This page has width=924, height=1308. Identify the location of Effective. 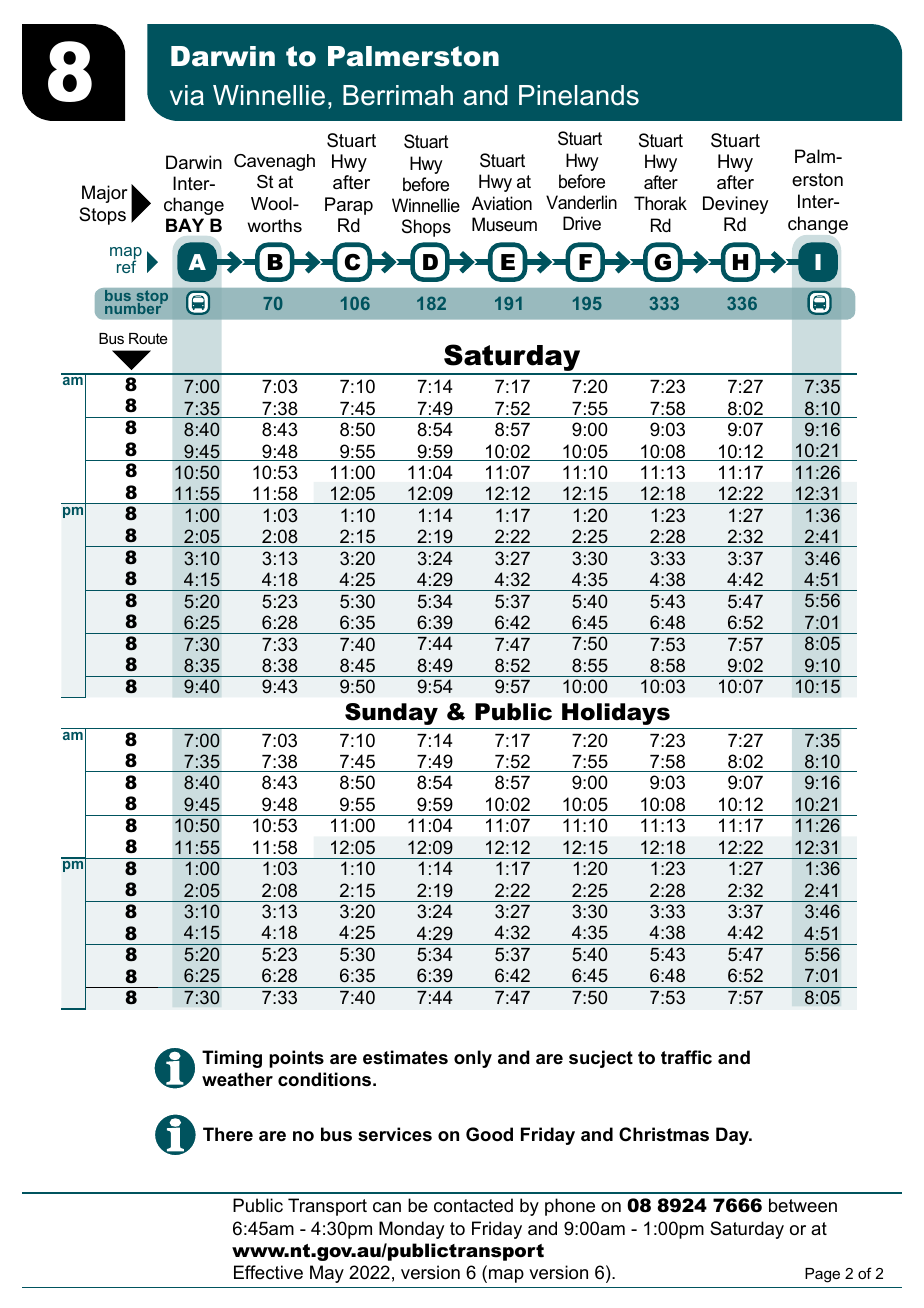
(268, 1272).
